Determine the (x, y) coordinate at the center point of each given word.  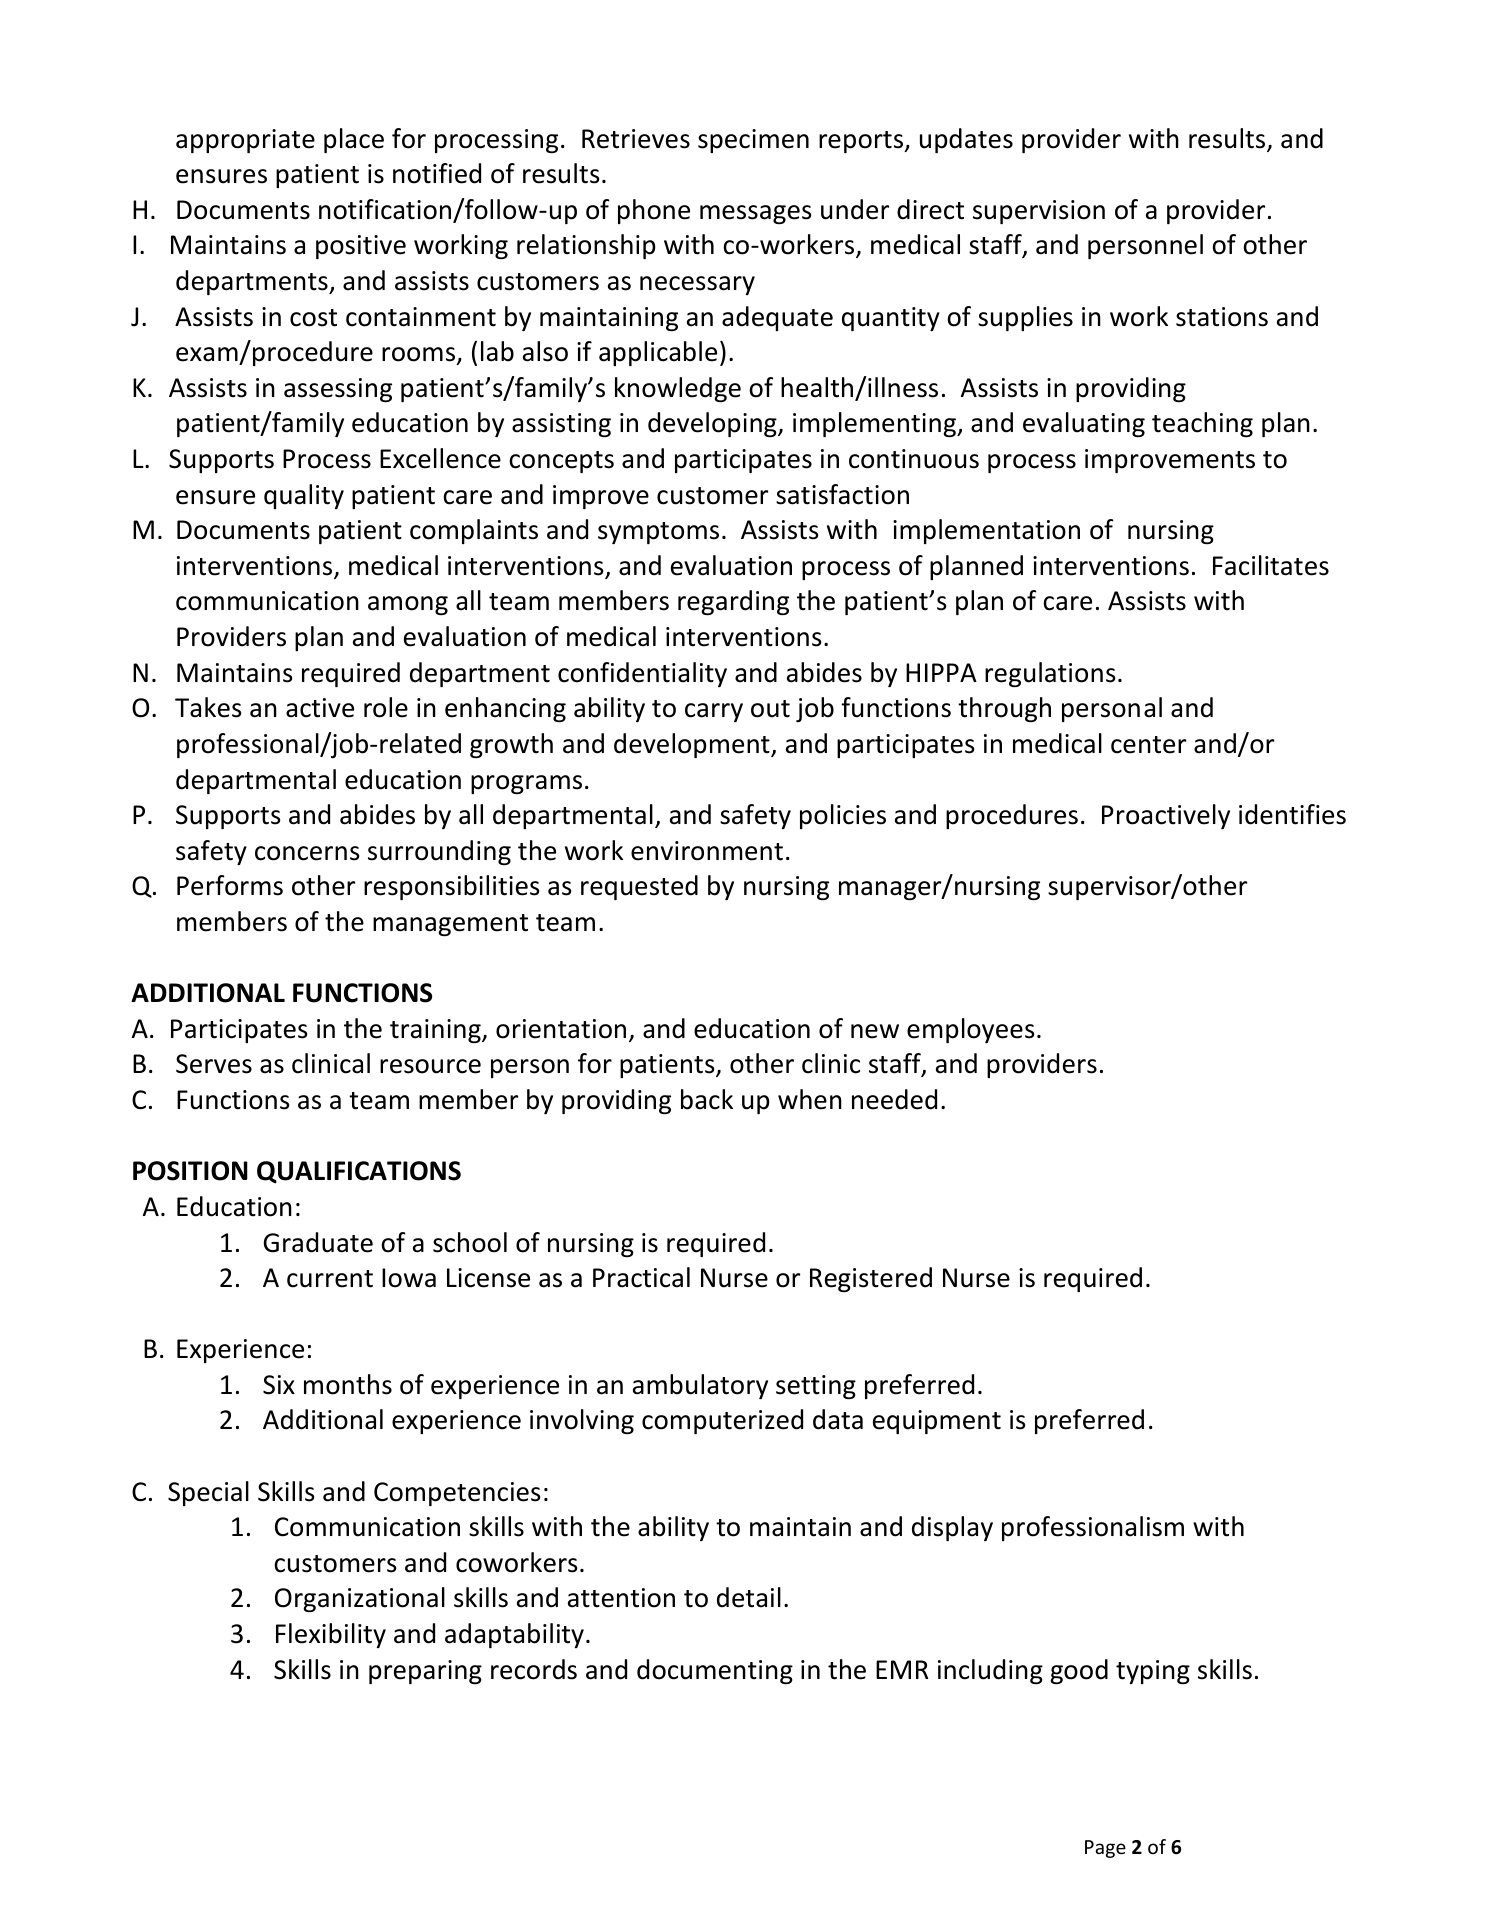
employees (971, 1030)
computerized (722, 1421)
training (436, 1031)
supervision (1039, 212)
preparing (425, 1672)
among (408, 605)
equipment (937, 1422)
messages (756, 214)
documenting (715, 1671)
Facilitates (1271, 565)
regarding (733, 602)
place (354, 140)
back (707, 1099)
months (348, 1384)
